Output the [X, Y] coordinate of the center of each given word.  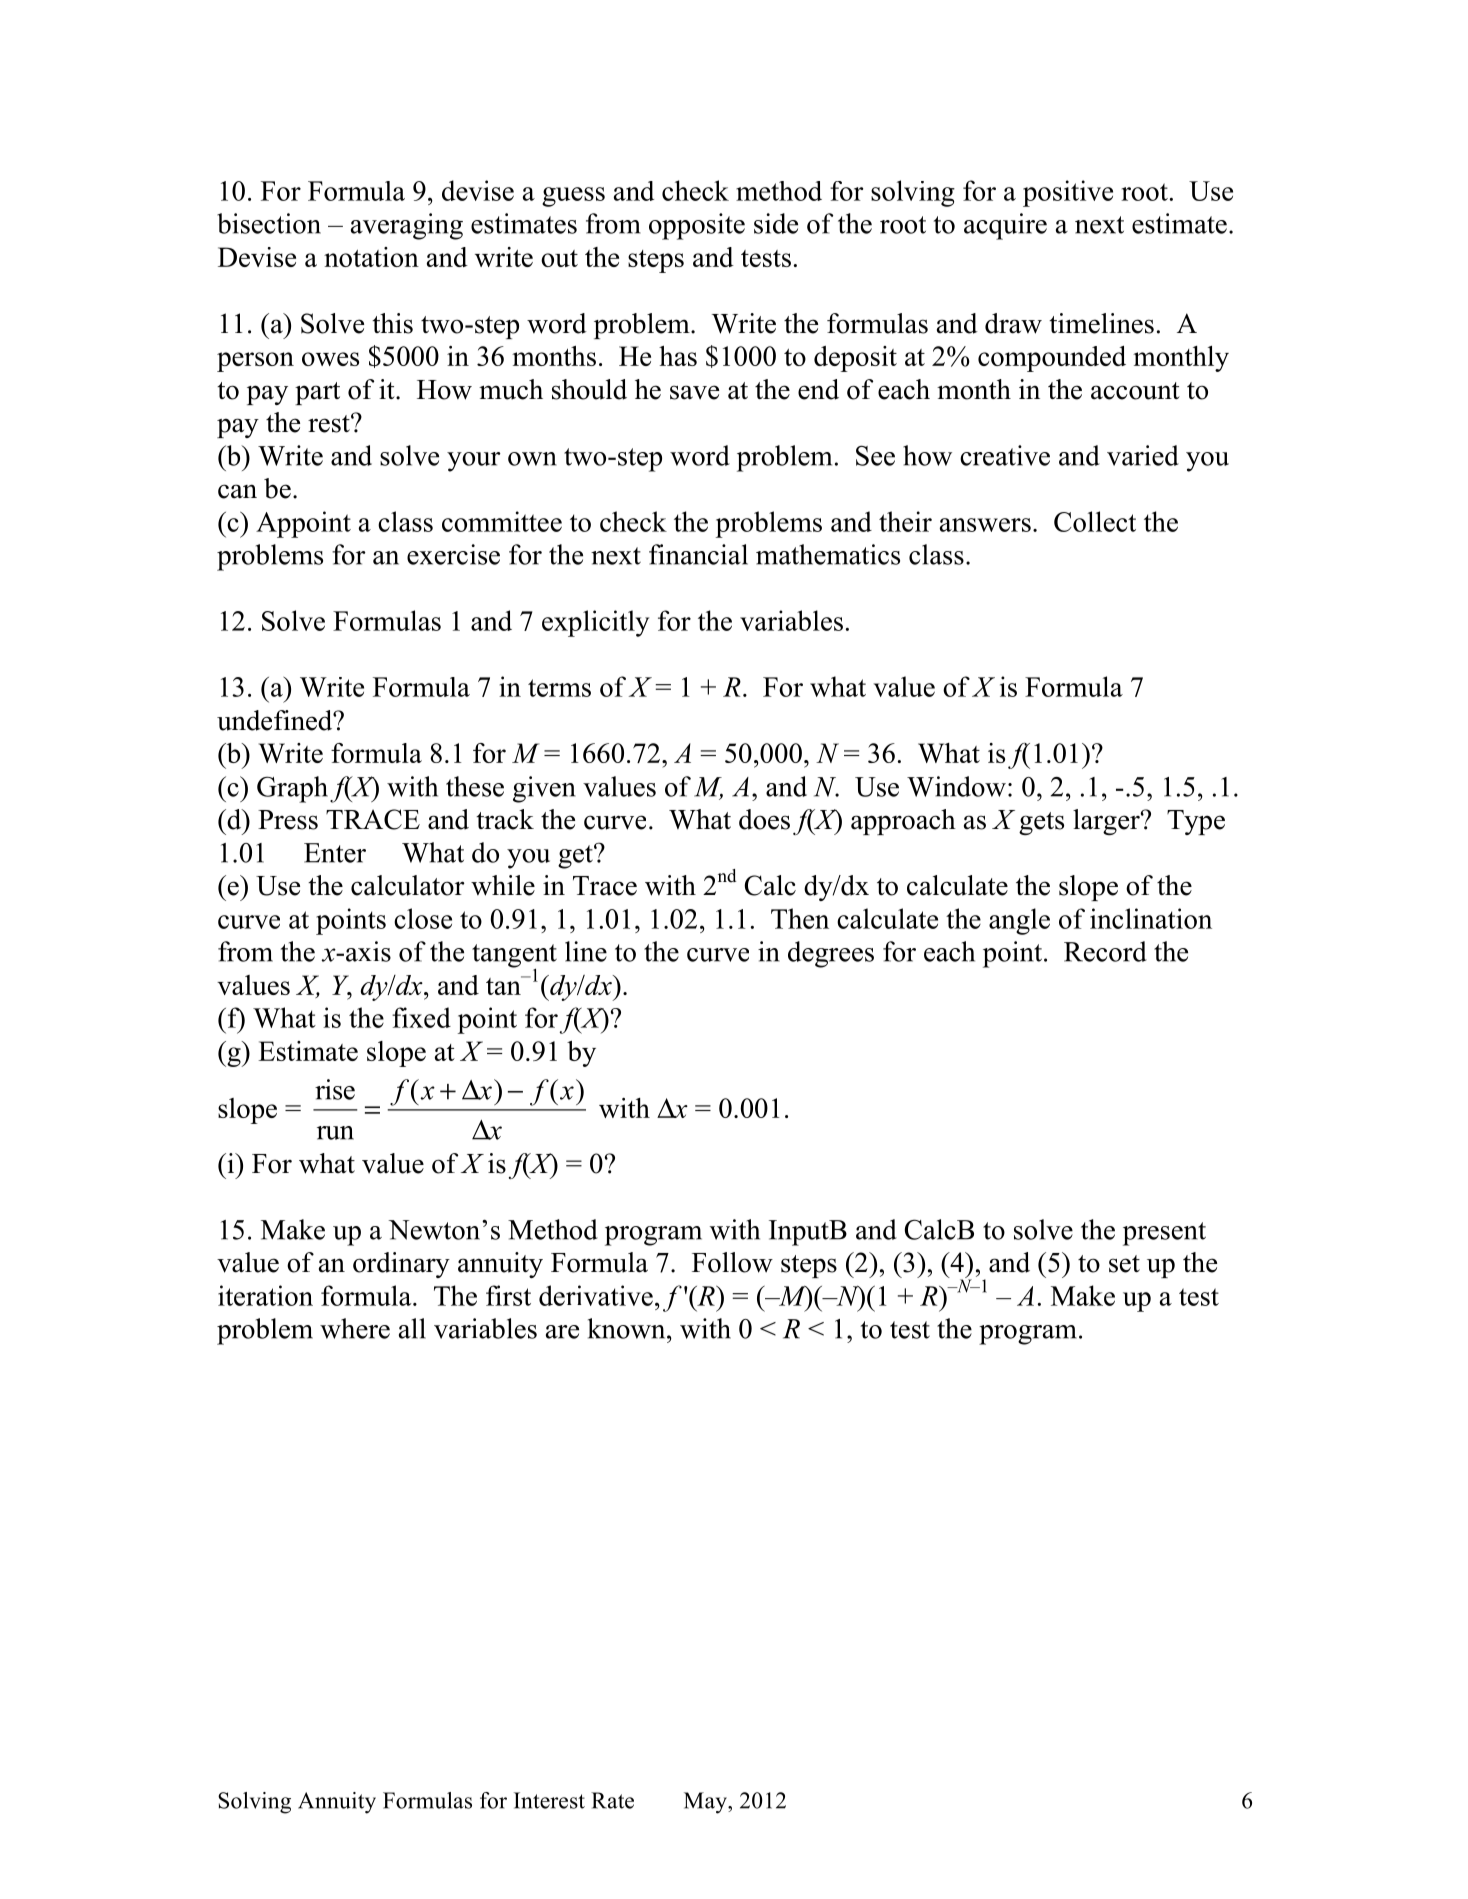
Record [1105, 951]
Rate [612, 1800]
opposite [697, 226]
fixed [421, 1017]
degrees [831, 954]
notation [371, 257]
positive [1068, 193]
